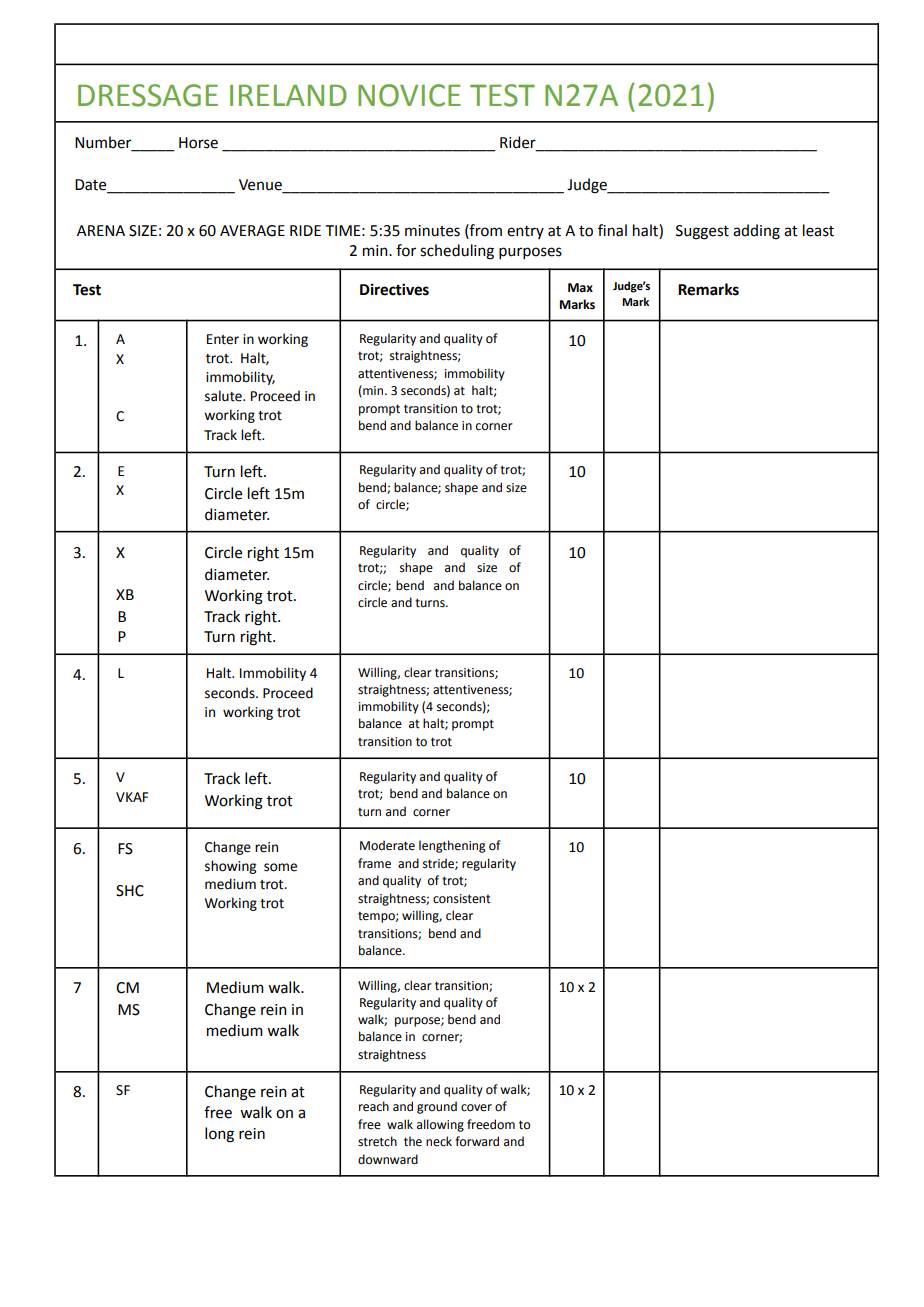  What do you see at coordinates (219, 1135) in the document?
I see `long` at bounding box center [219, 1135].
